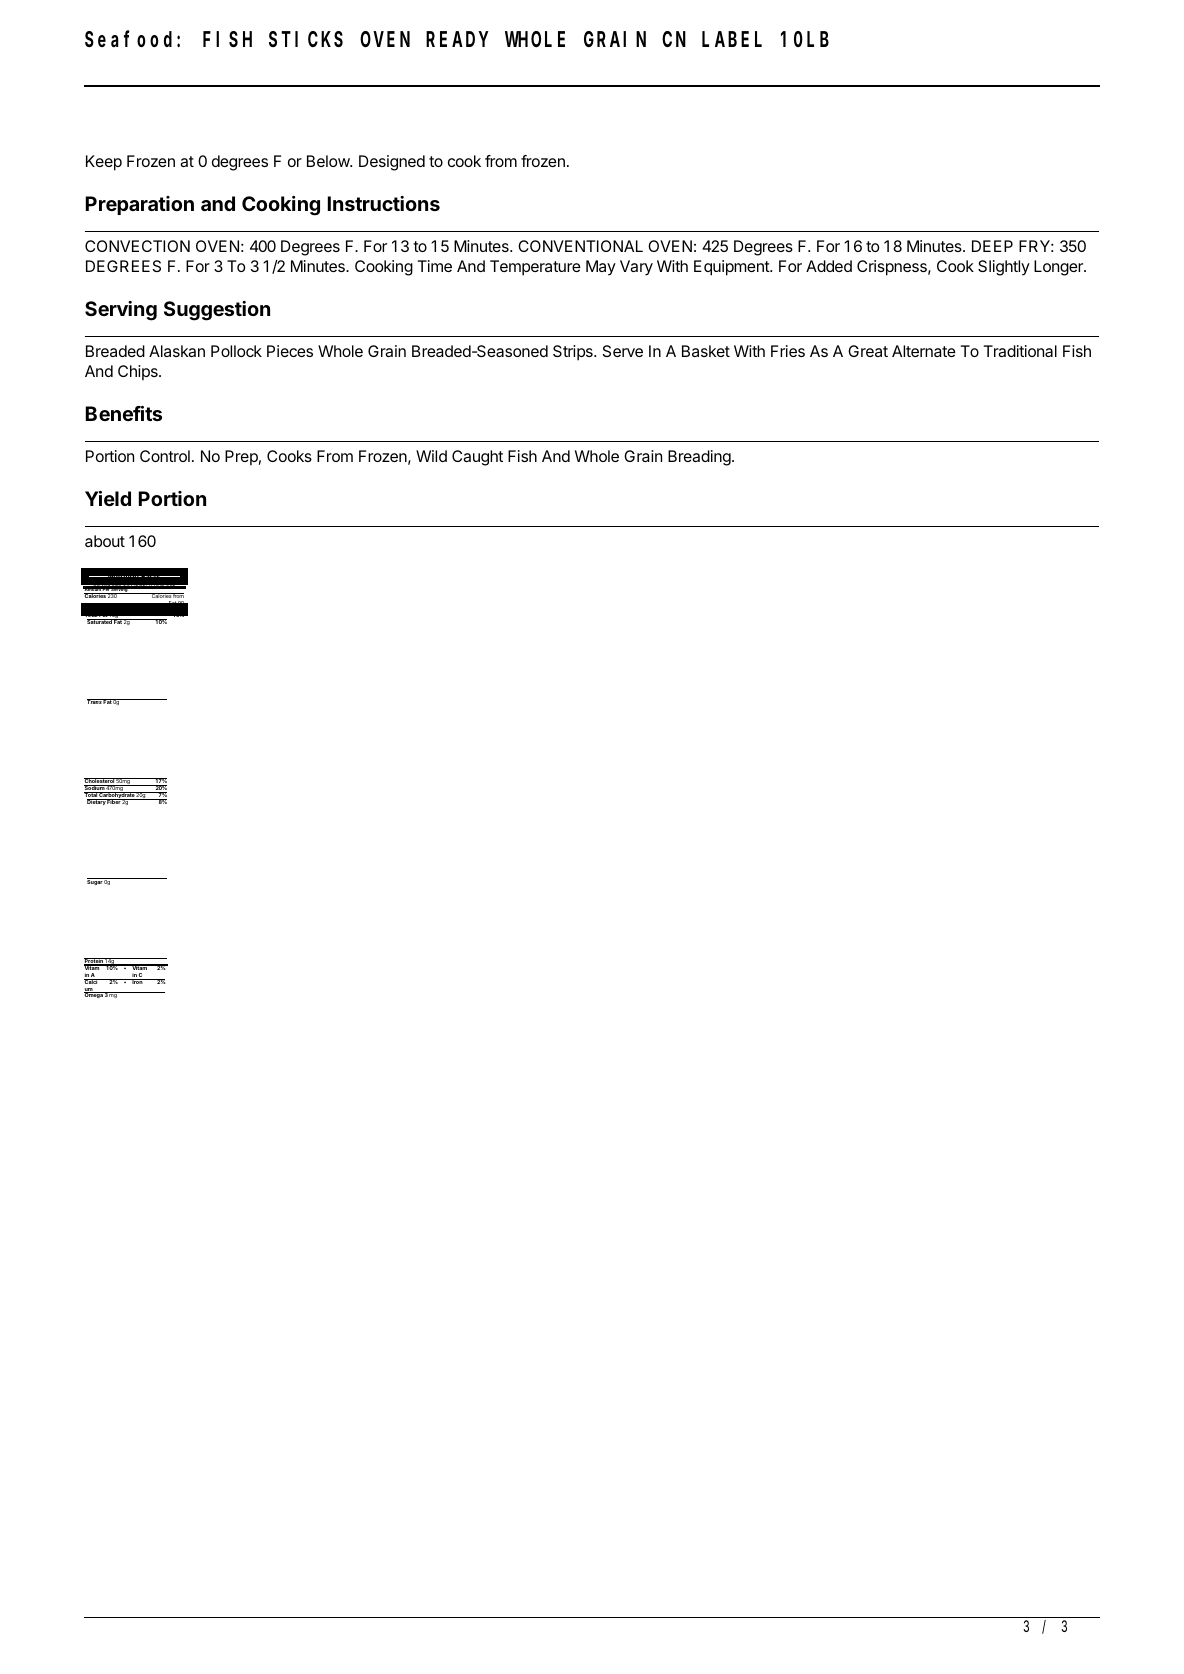 This page has width=1184, height=1674. I want to click on Trans, so click(95, 701).
